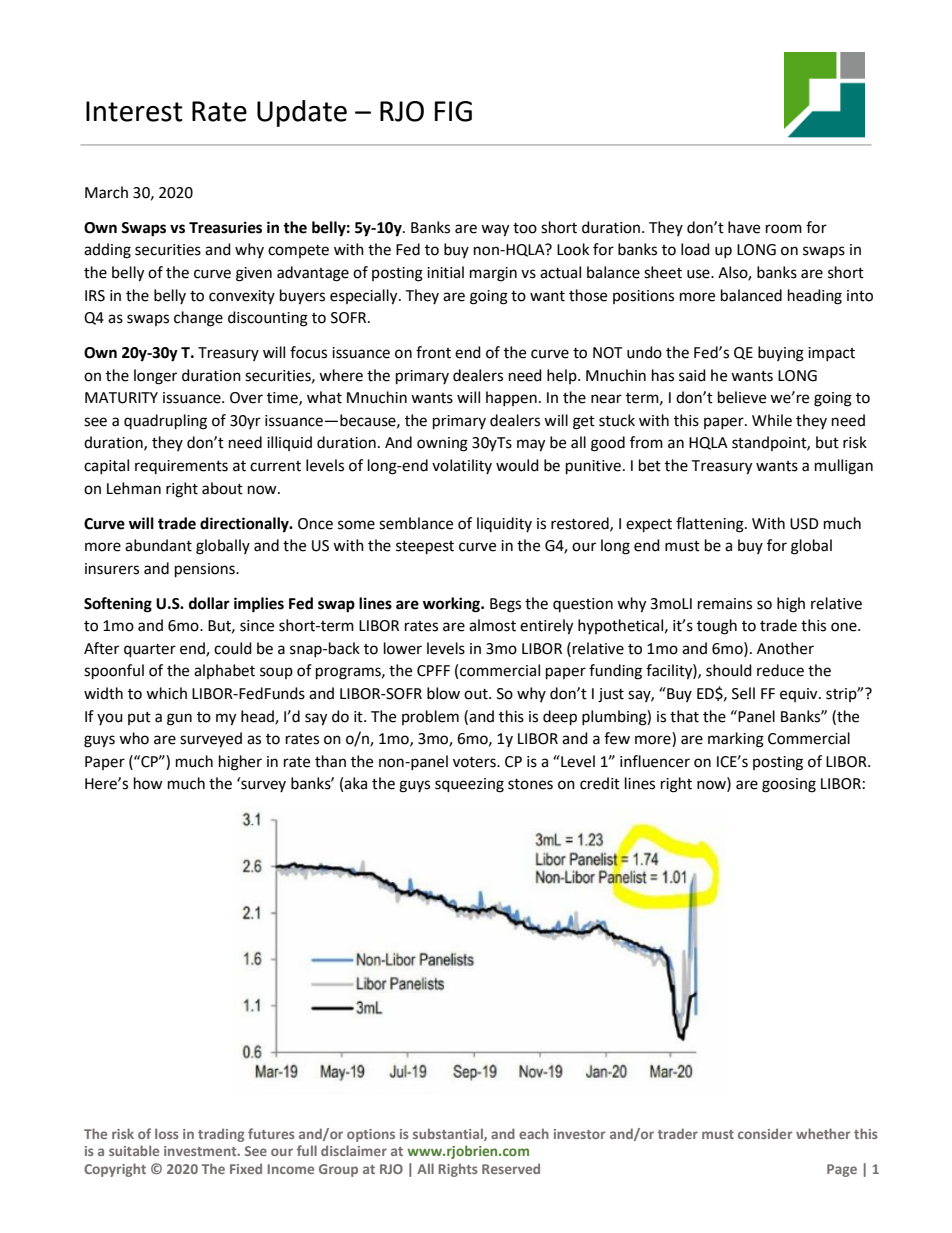  I want to click on FIG, so click(453, 111).
